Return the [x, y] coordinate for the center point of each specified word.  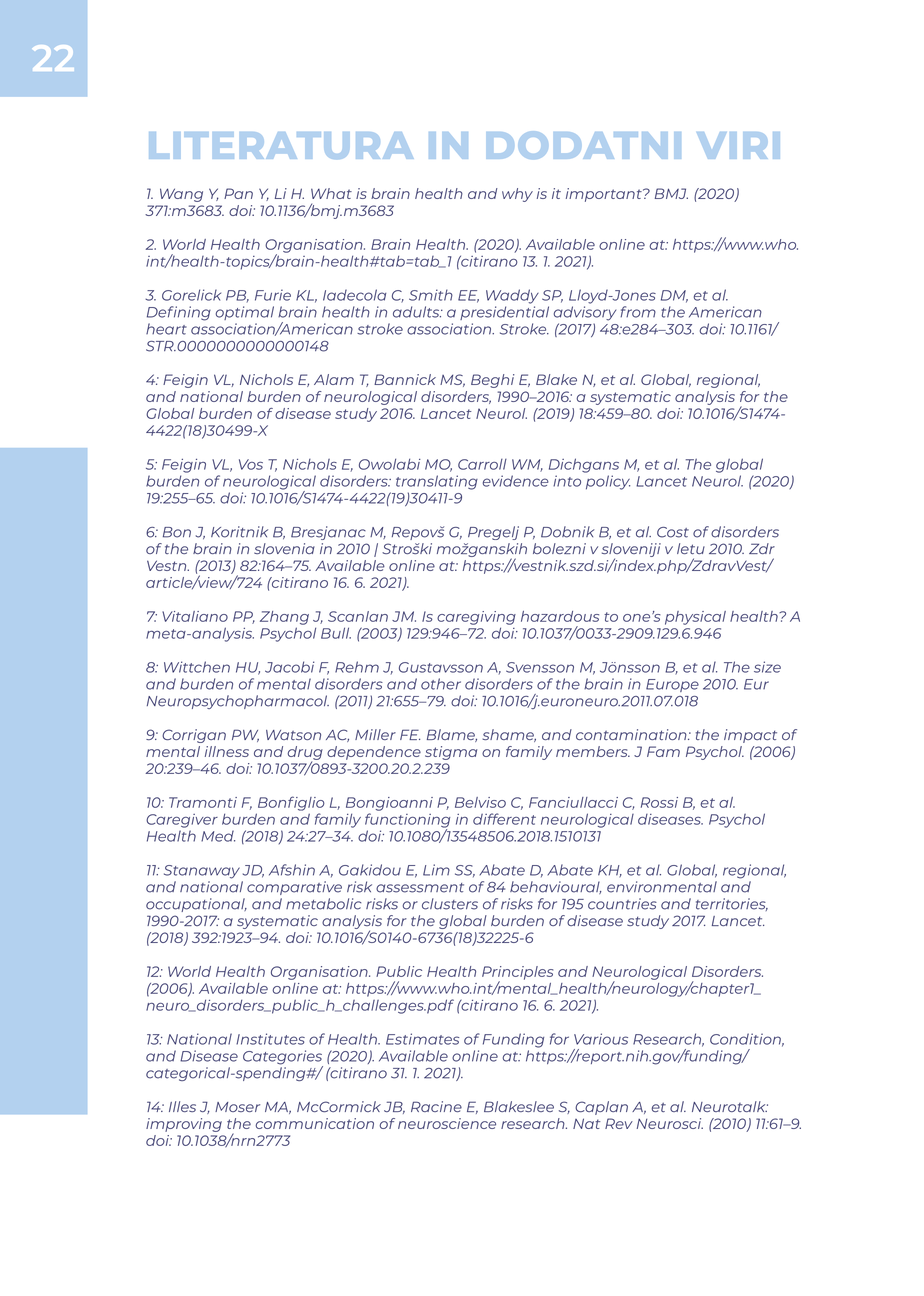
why [517, 195]
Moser [237, 1107]
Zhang [284, 618]
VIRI [738, 145]
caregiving [476, 618]
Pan [238, 193]
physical [695, 618]
